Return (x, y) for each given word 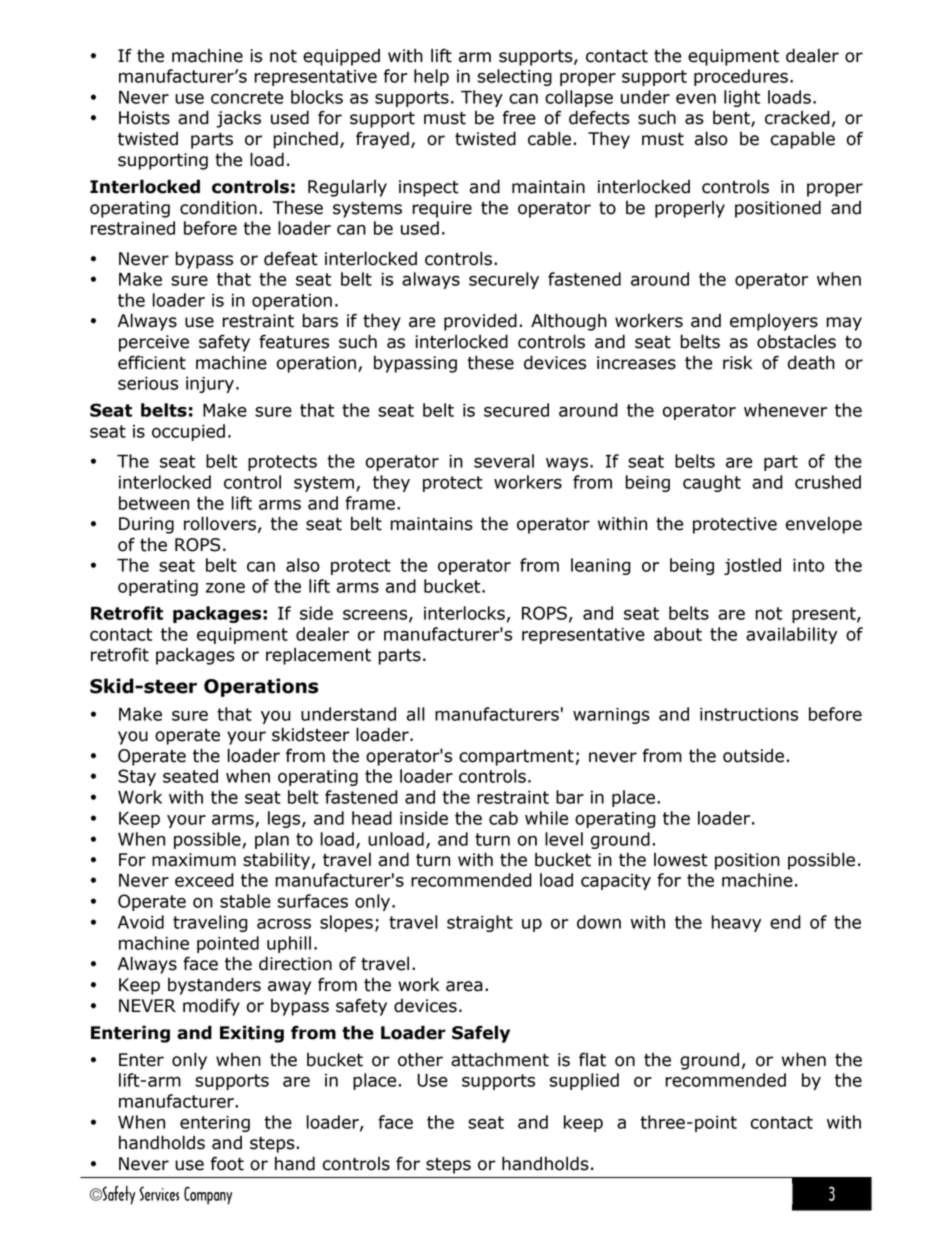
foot (227, 1163)
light (742, 98)
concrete (247, 97)
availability (791, 635)
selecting (515, 77)
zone (225, 587)
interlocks (464, 613)
